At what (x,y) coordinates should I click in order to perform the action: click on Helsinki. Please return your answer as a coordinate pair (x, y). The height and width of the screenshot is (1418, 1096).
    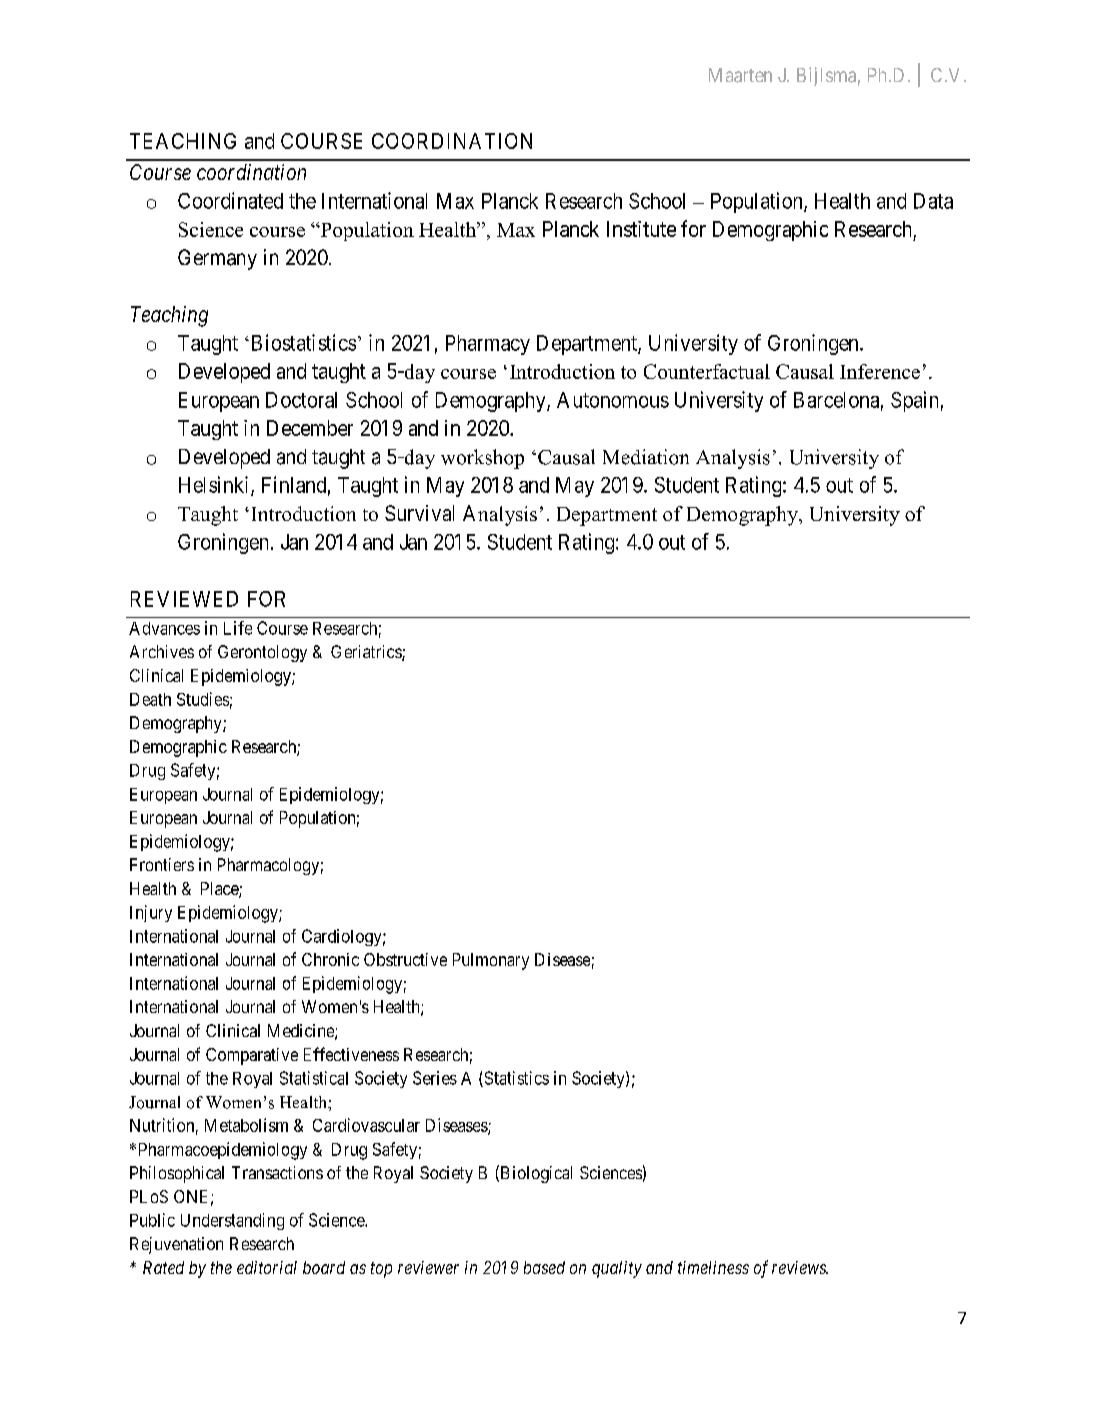
    Looking at the image, I should click on (215, 485).
